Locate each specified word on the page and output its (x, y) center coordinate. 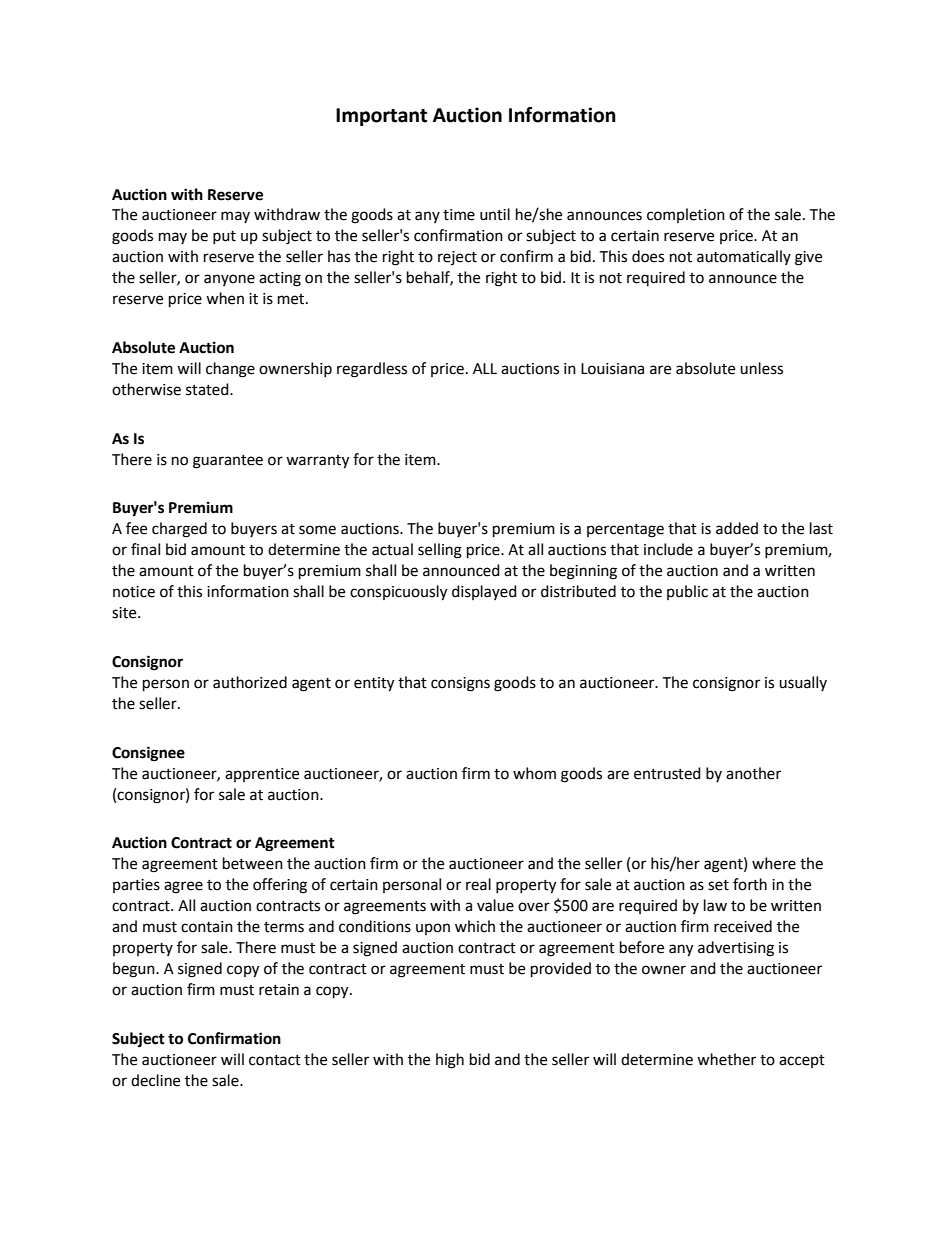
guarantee (228, 462)
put (224, 237)
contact (275, 1060)
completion (686, 215)
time (459, 215)
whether (726, 1059)
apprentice (262, 775)
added (737, 528)
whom (534, 773)
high (450, 1061)
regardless (372, 370)
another (753, 773)
